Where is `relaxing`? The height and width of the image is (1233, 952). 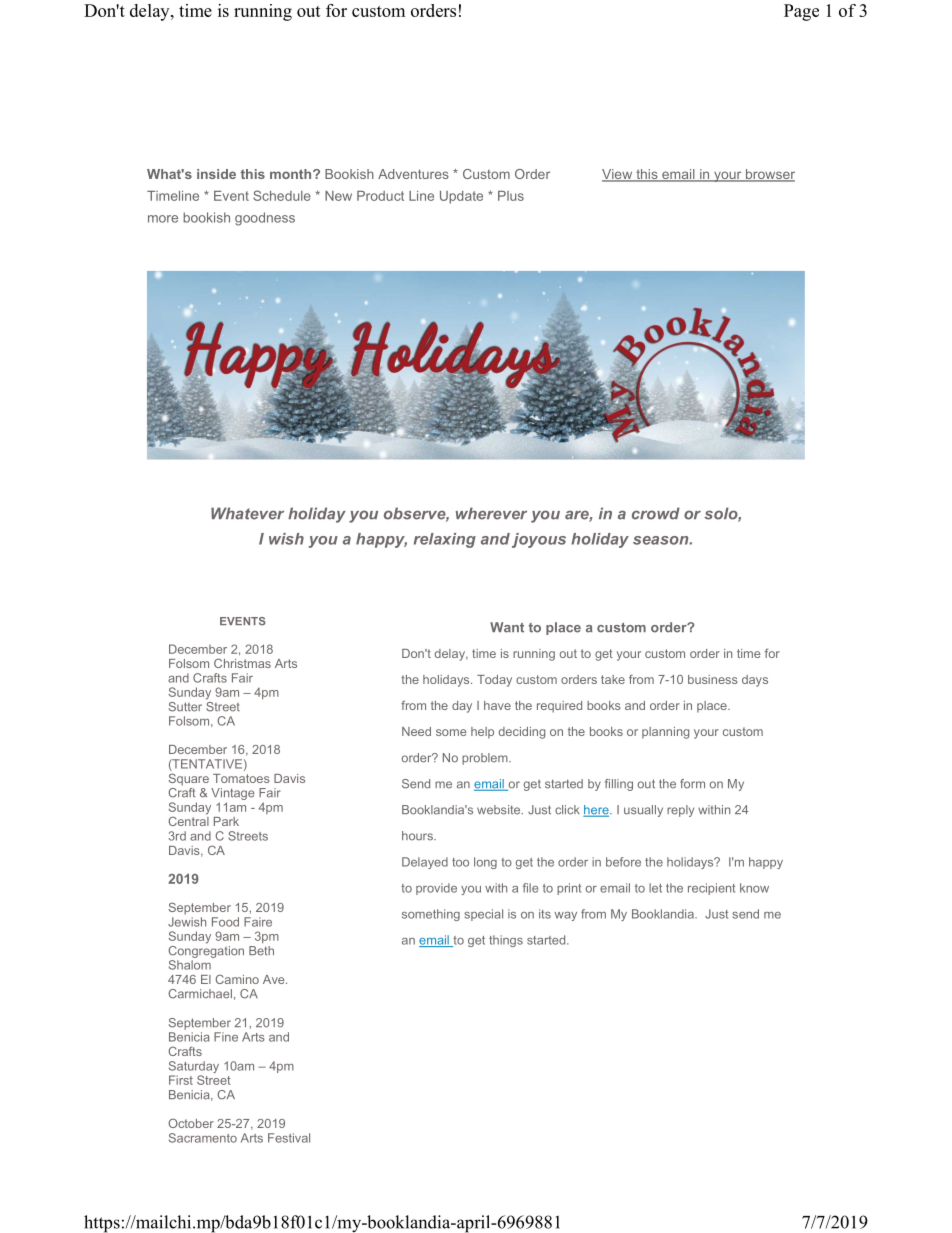 relaxing is located at coordinates (445, 540).
